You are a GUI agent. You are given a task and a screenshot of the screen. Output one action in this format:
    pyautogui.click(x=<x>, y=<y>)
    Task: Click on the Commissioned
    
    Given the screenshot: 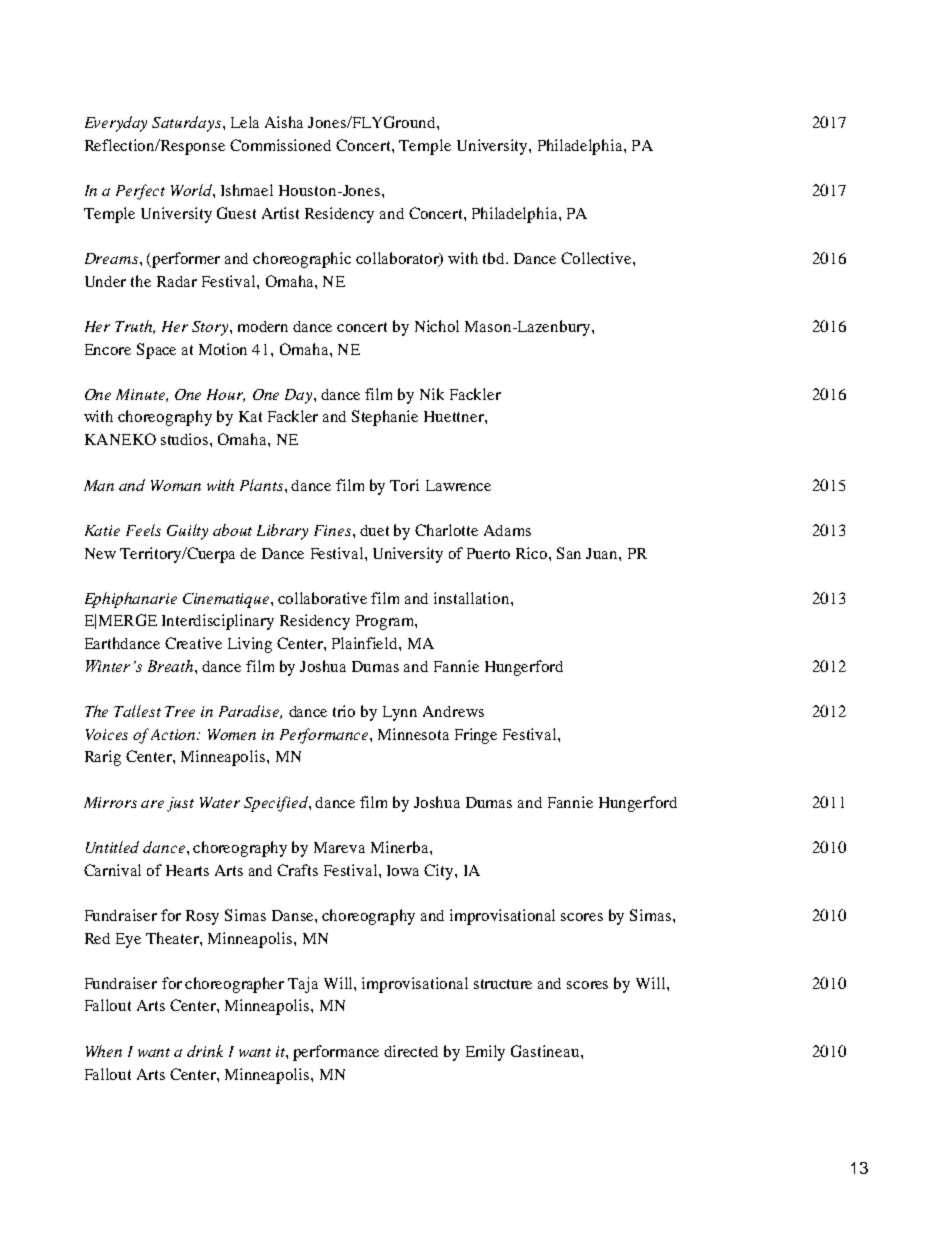 What is the action you would take?
    pyautogui.click(x=280, y=145)
